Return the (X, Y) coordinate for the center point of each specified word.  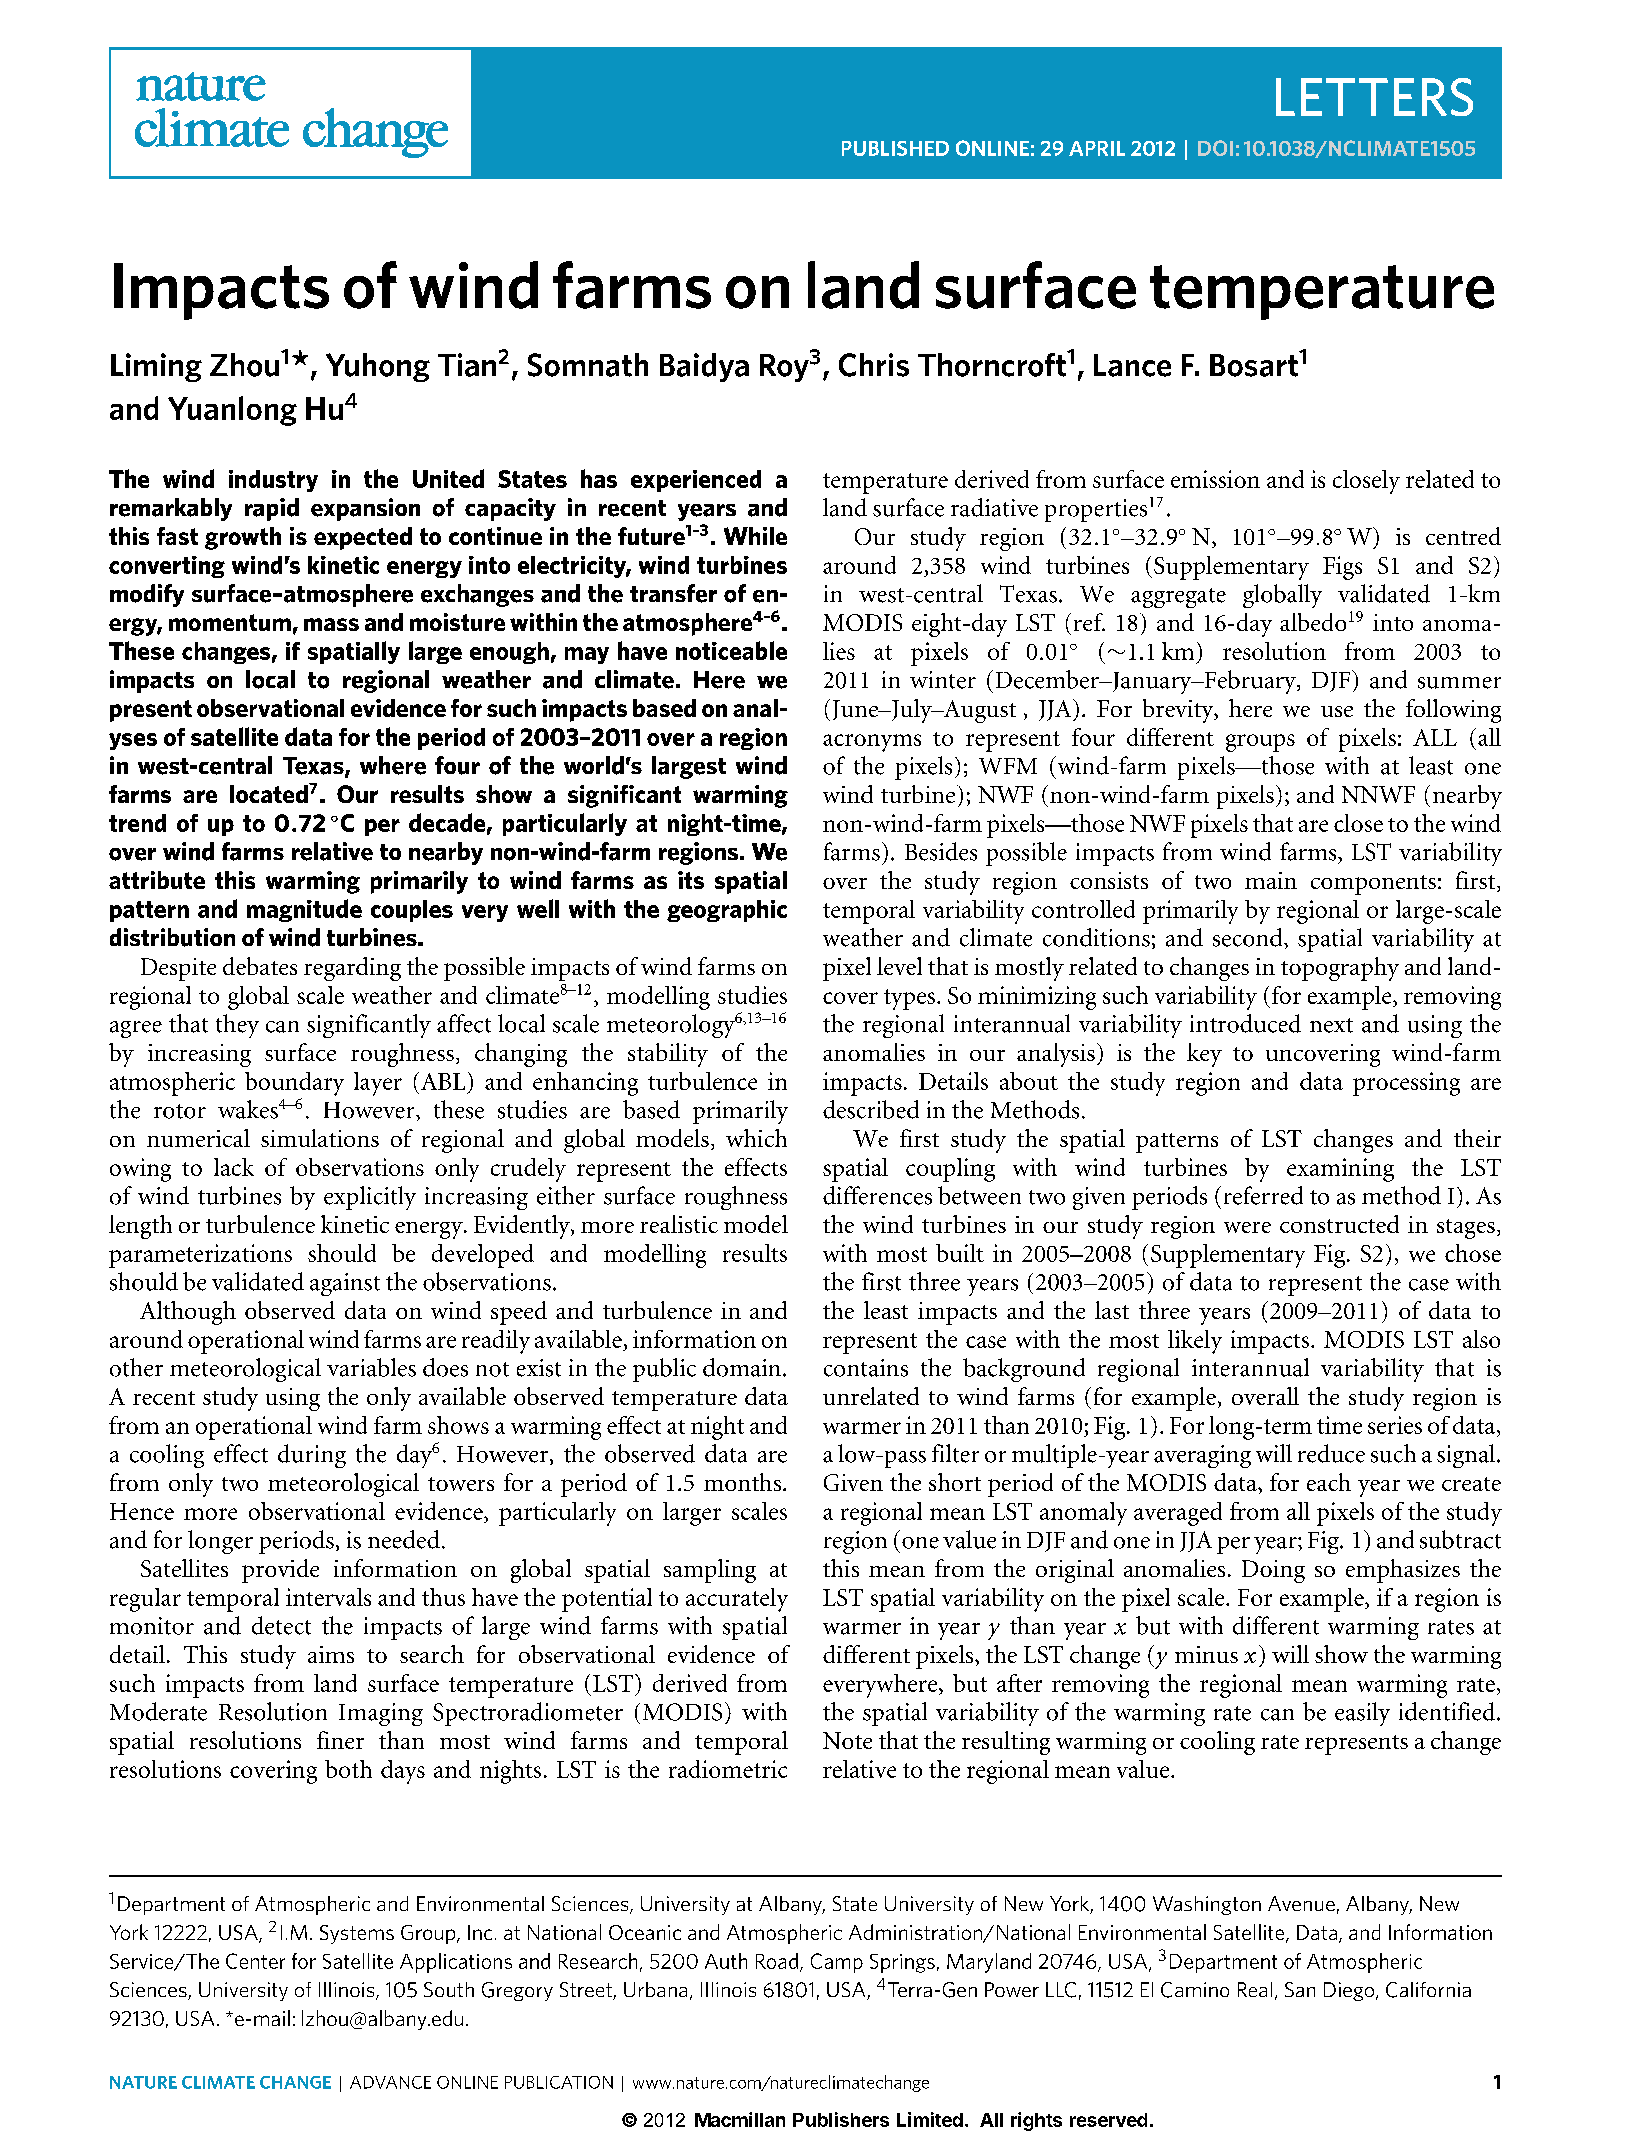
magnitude (304, 910)
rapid (272, 509)
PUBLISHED (895, 148)
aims (331, 1654)
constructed (1339, 1224)
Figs (1342, 568)
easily (1362, 1714)
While (755, 536)
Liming (156, 367)
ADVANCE (390, 2082)
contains (866, 1368)
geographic (727, 911)
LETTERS (1374, 97)
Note (847, 1740)
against (345, 1284)
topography (1340, 969)
